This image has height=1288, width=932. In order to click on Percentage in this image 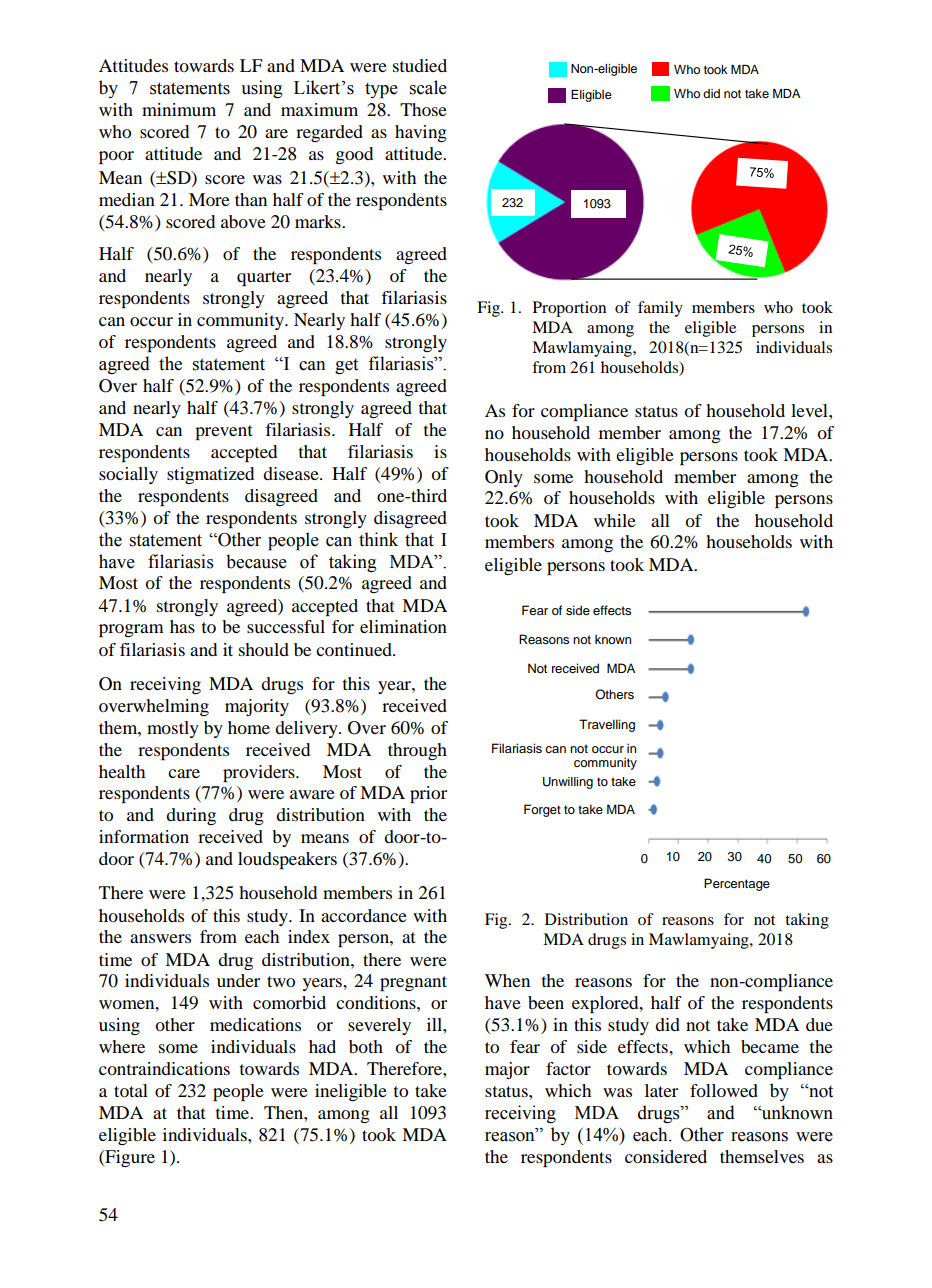, I will do `click(737, 884)`.
